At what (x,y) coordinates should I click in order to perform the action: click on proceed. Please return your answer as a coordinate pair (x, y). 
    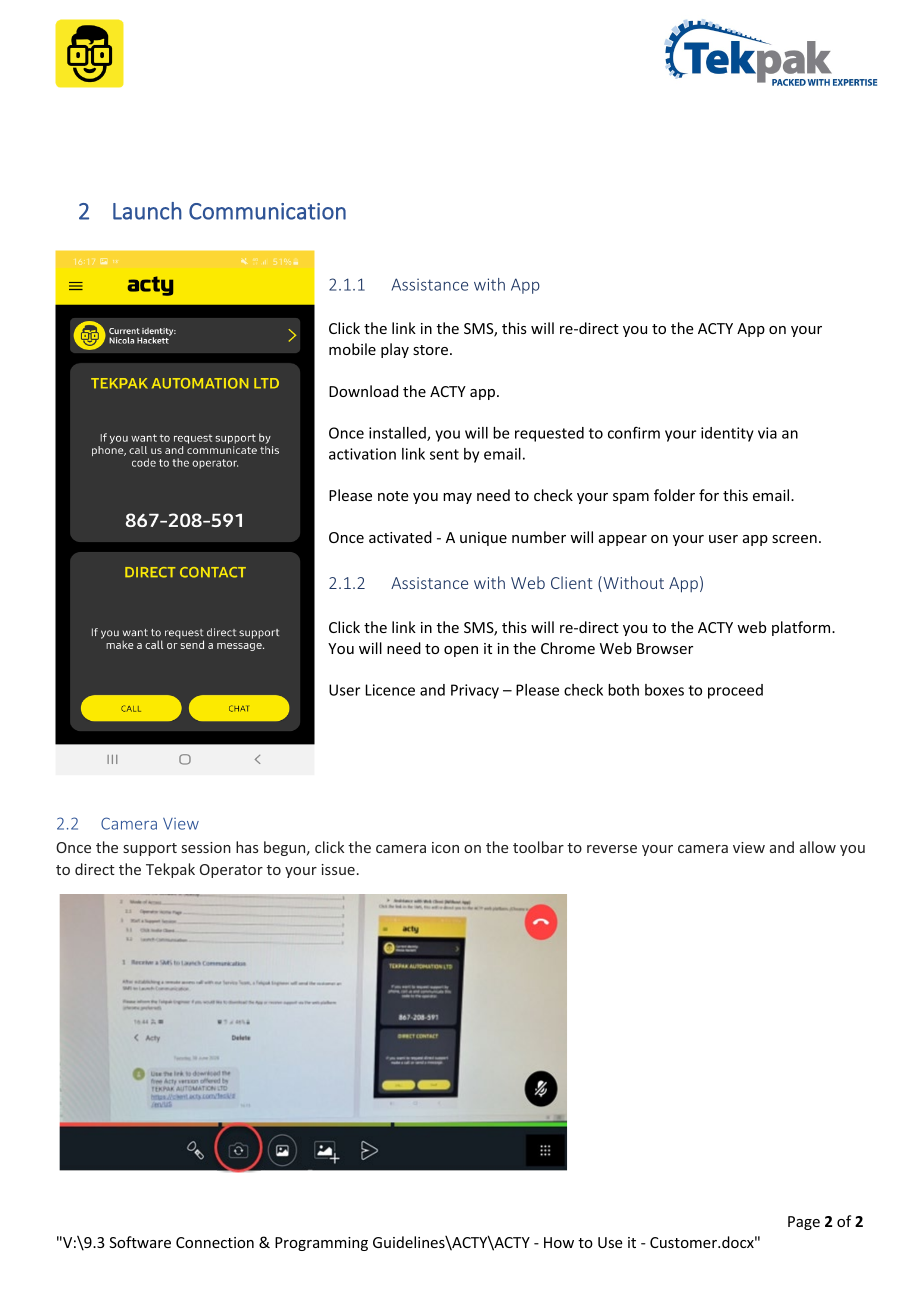
    Looking at the image, I should click on (735, 691).
